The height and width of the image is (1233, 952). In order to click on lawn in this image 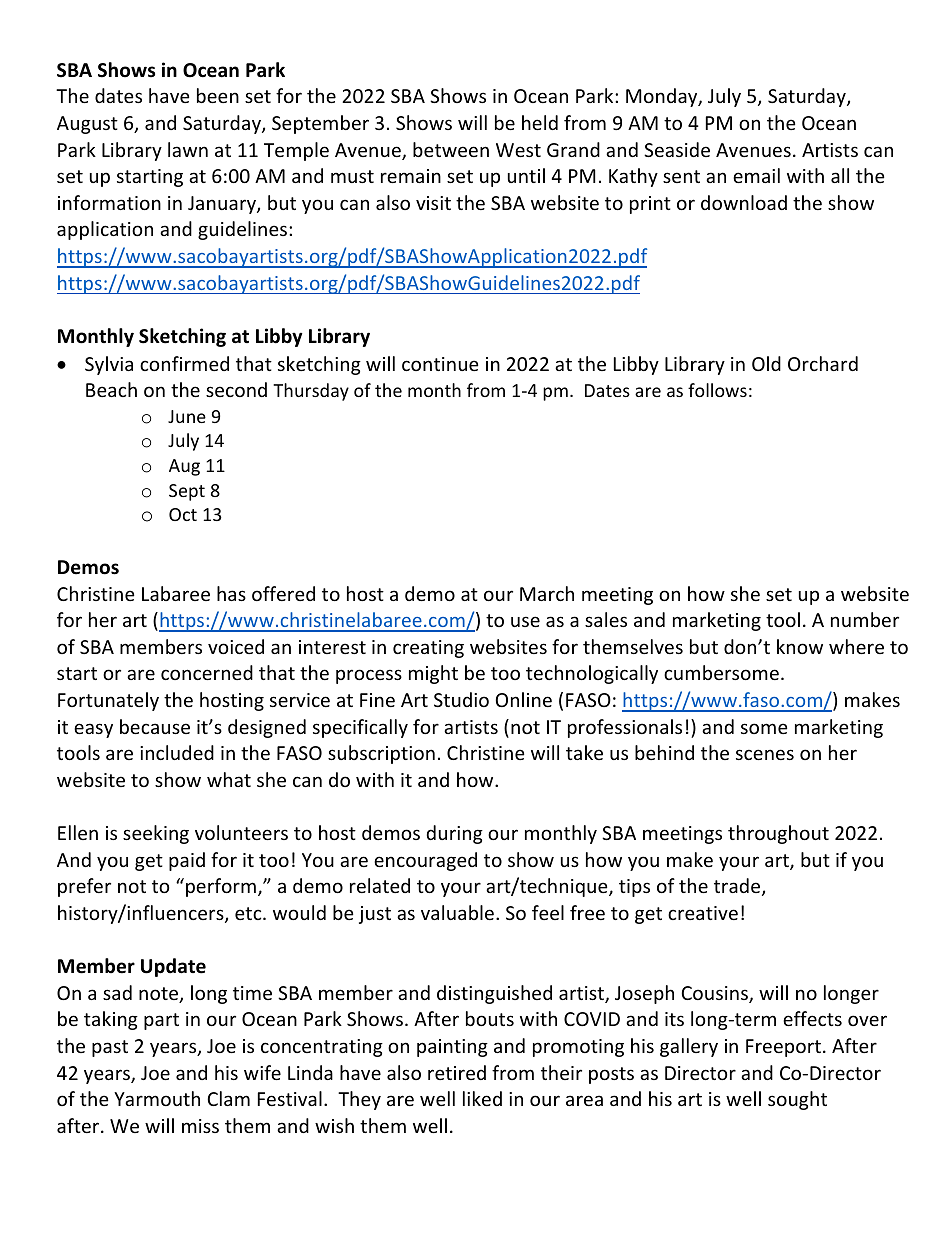, I will do `click(188, 149)`.
